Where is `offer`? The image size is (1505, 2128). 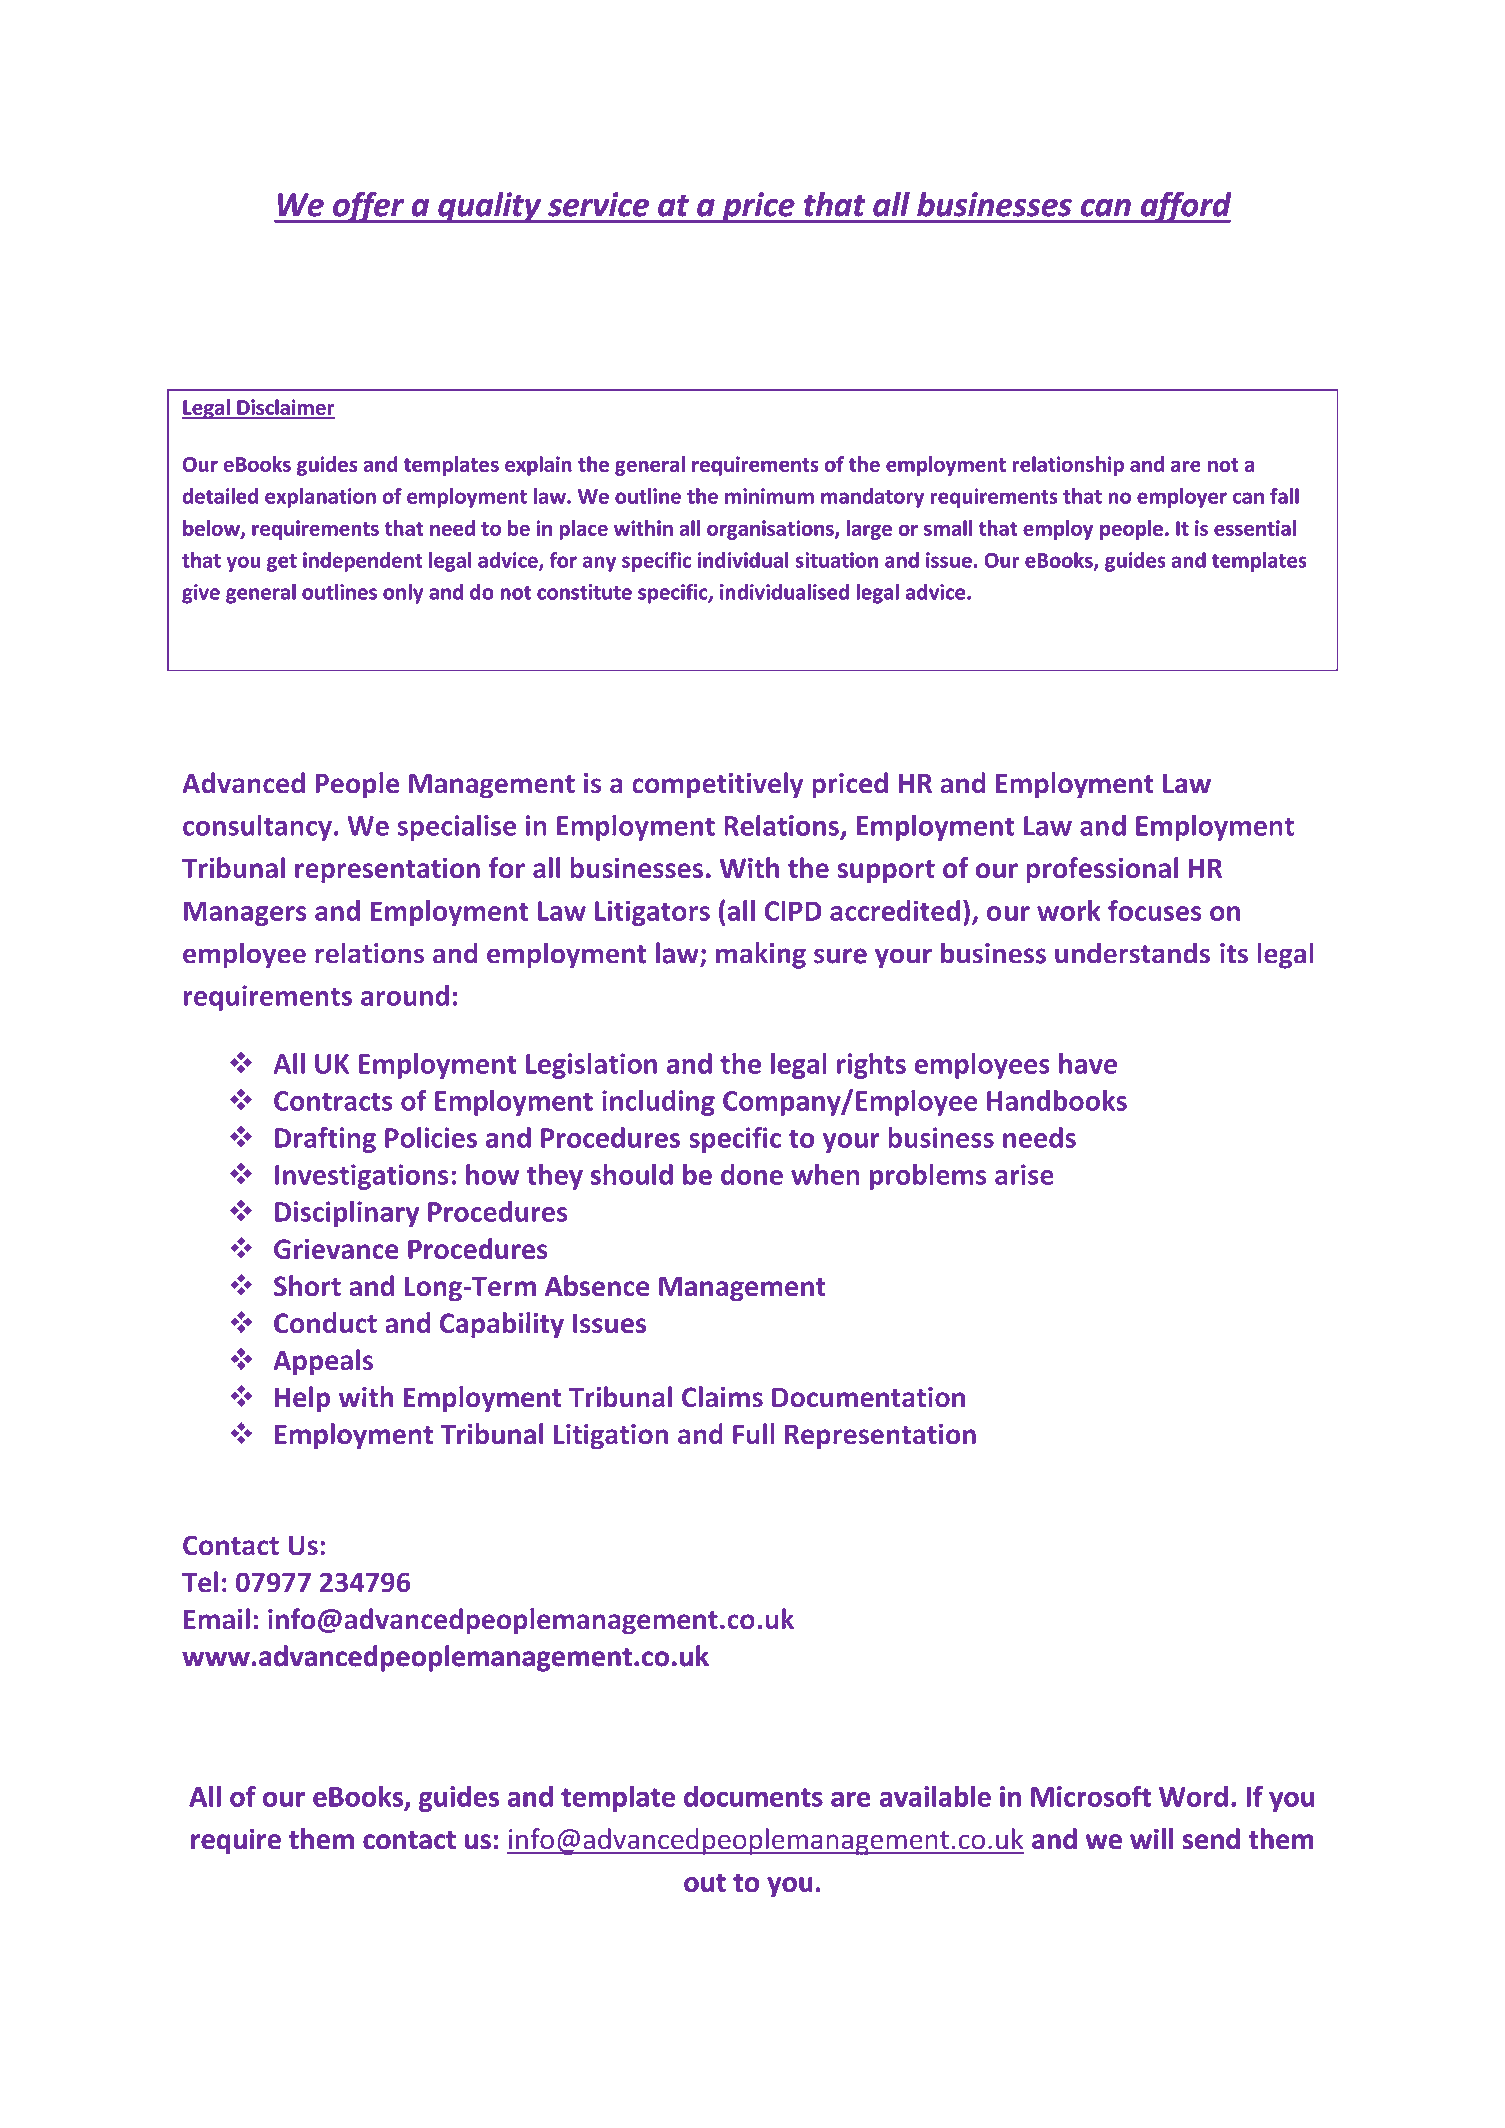 offer is located at coordinates (368, 207).
